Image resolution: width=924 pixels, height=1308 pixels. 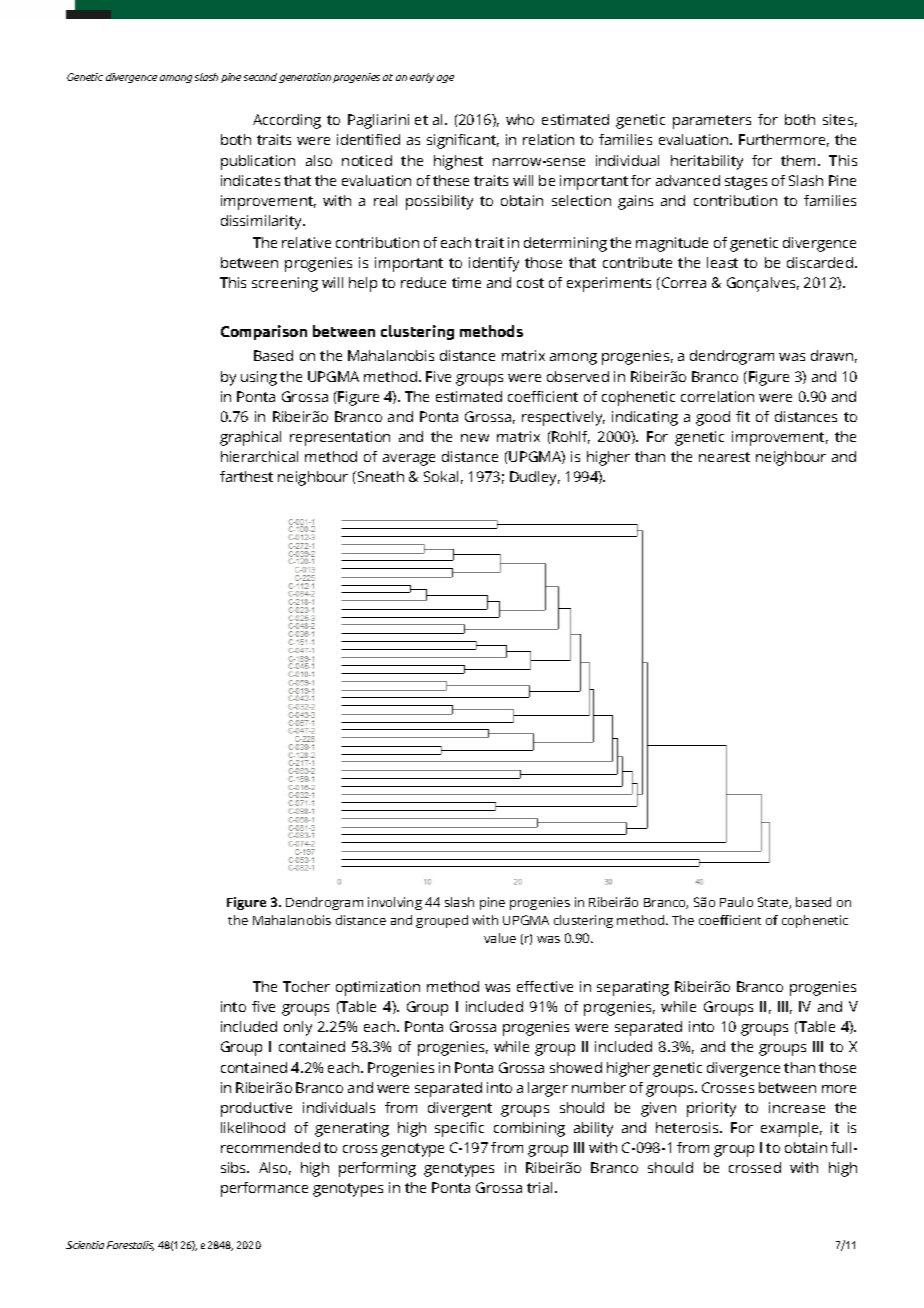 I want to click on Correa, so click(x=684, y=282).
